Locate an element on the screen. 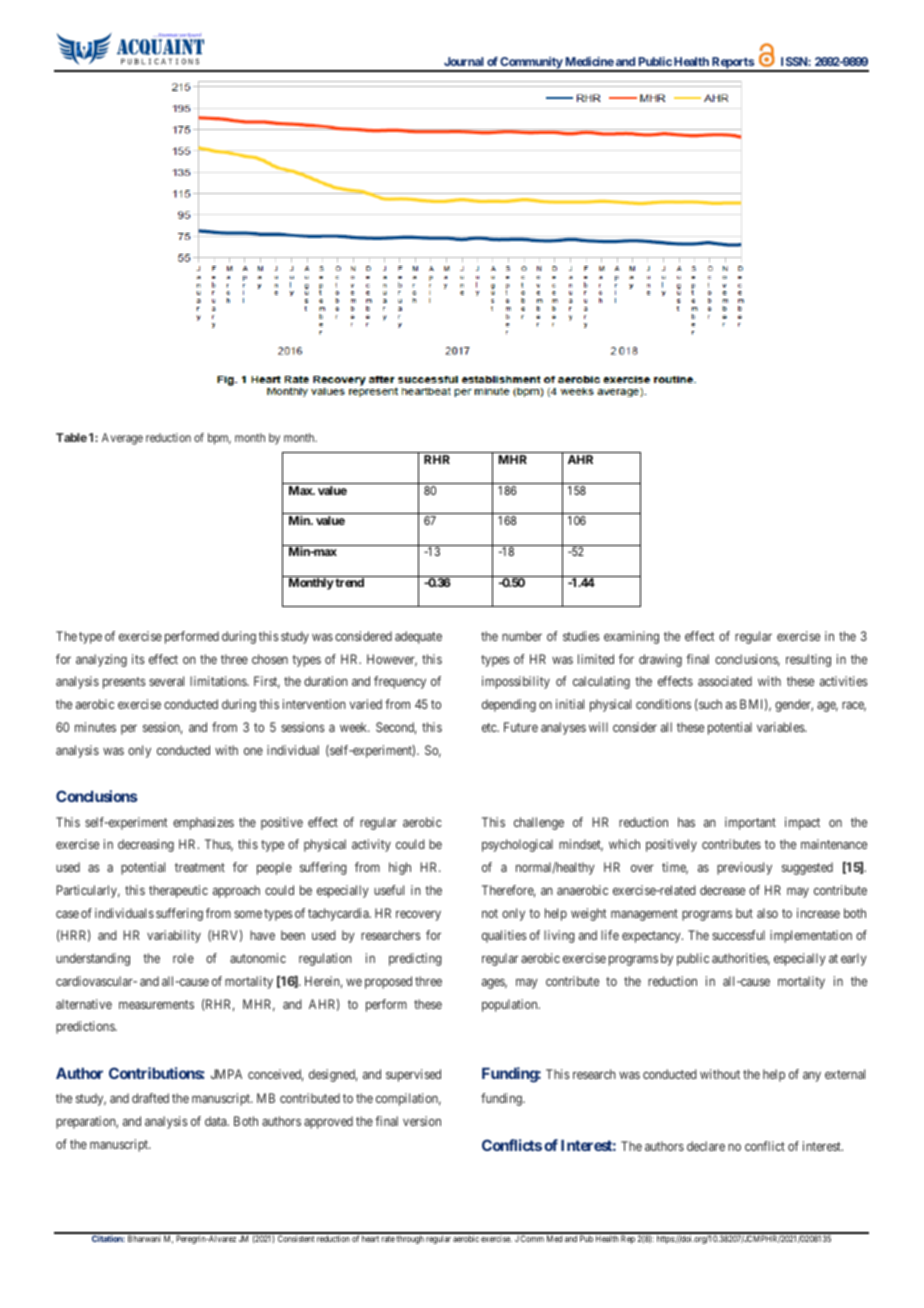 The image size is (924, 1308). resulting is located at coordinates (808, 660).
